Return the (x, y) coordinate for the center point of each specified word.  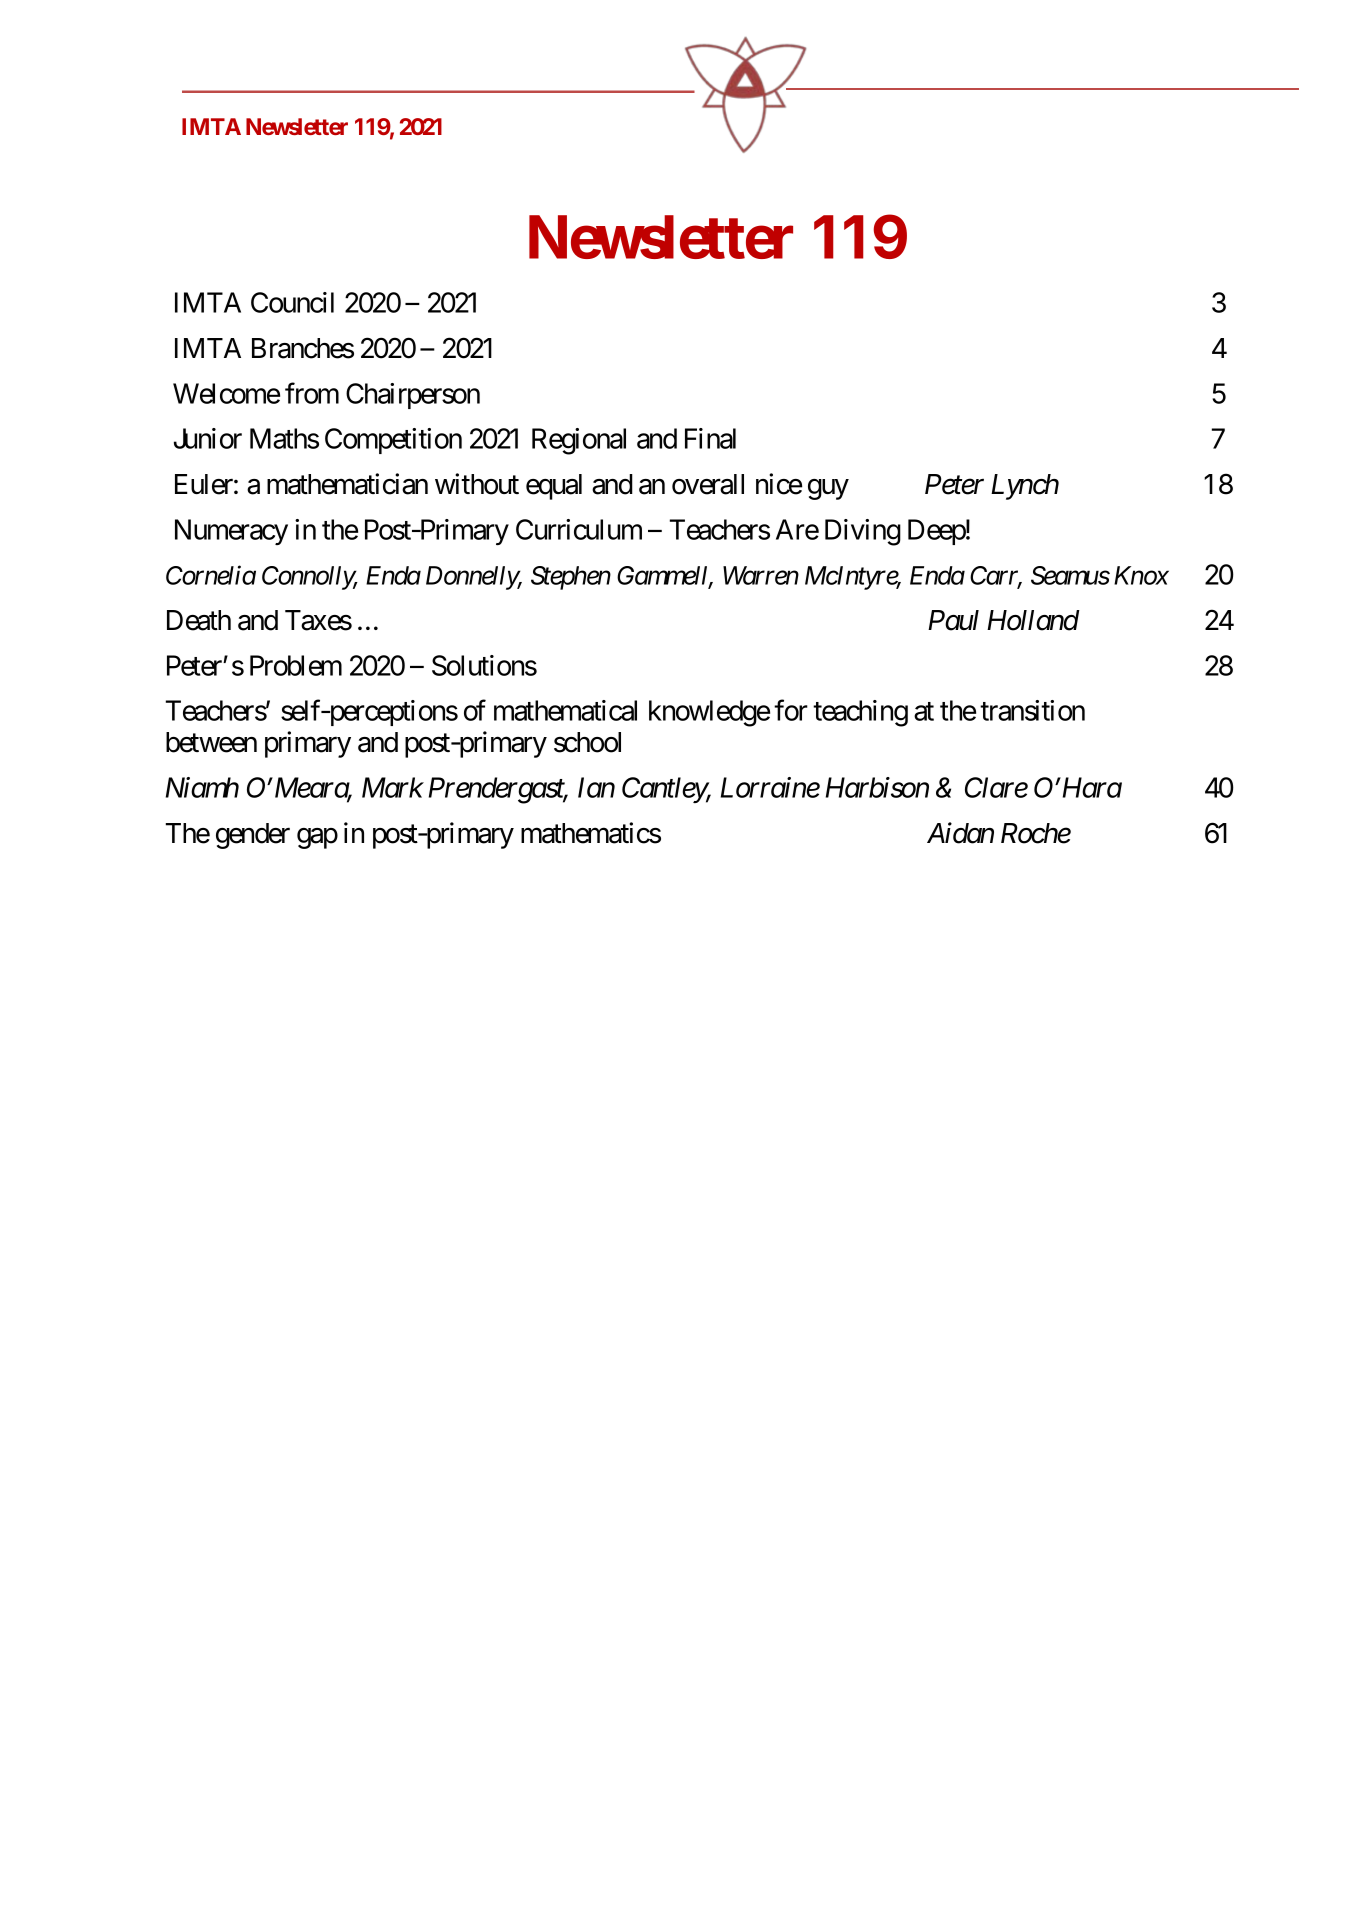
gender (253, 836)
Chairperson (413, 396)
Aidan (960, 833)
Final (710, 438)
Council (292, 302)
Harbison (877, 787)
